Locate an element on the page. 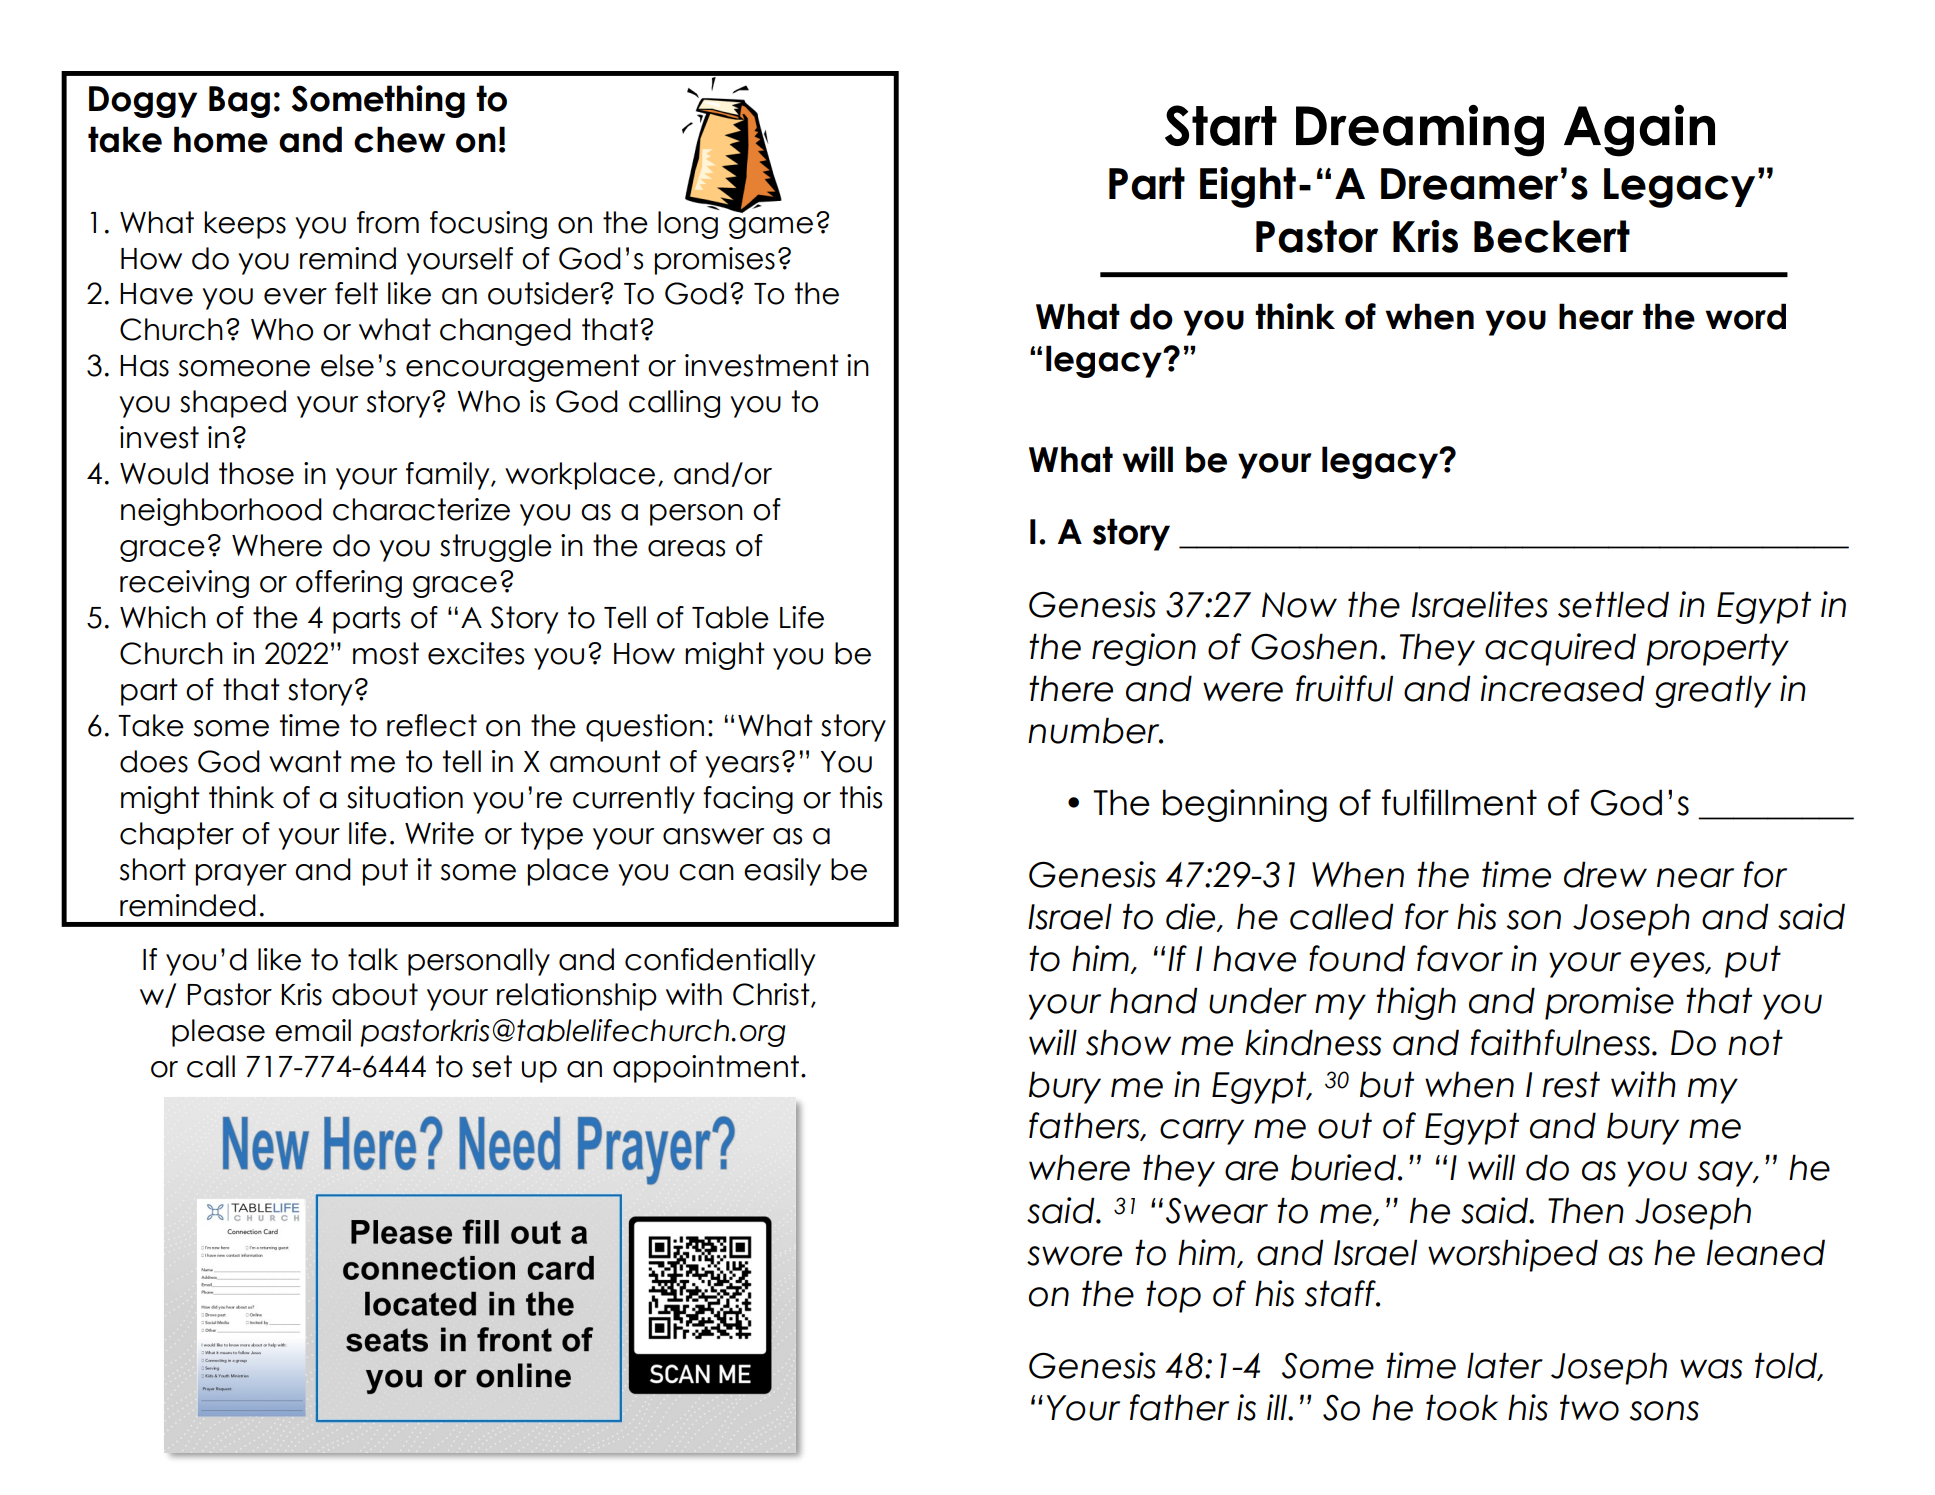  swore is located at coordinates (1074, 1256).
